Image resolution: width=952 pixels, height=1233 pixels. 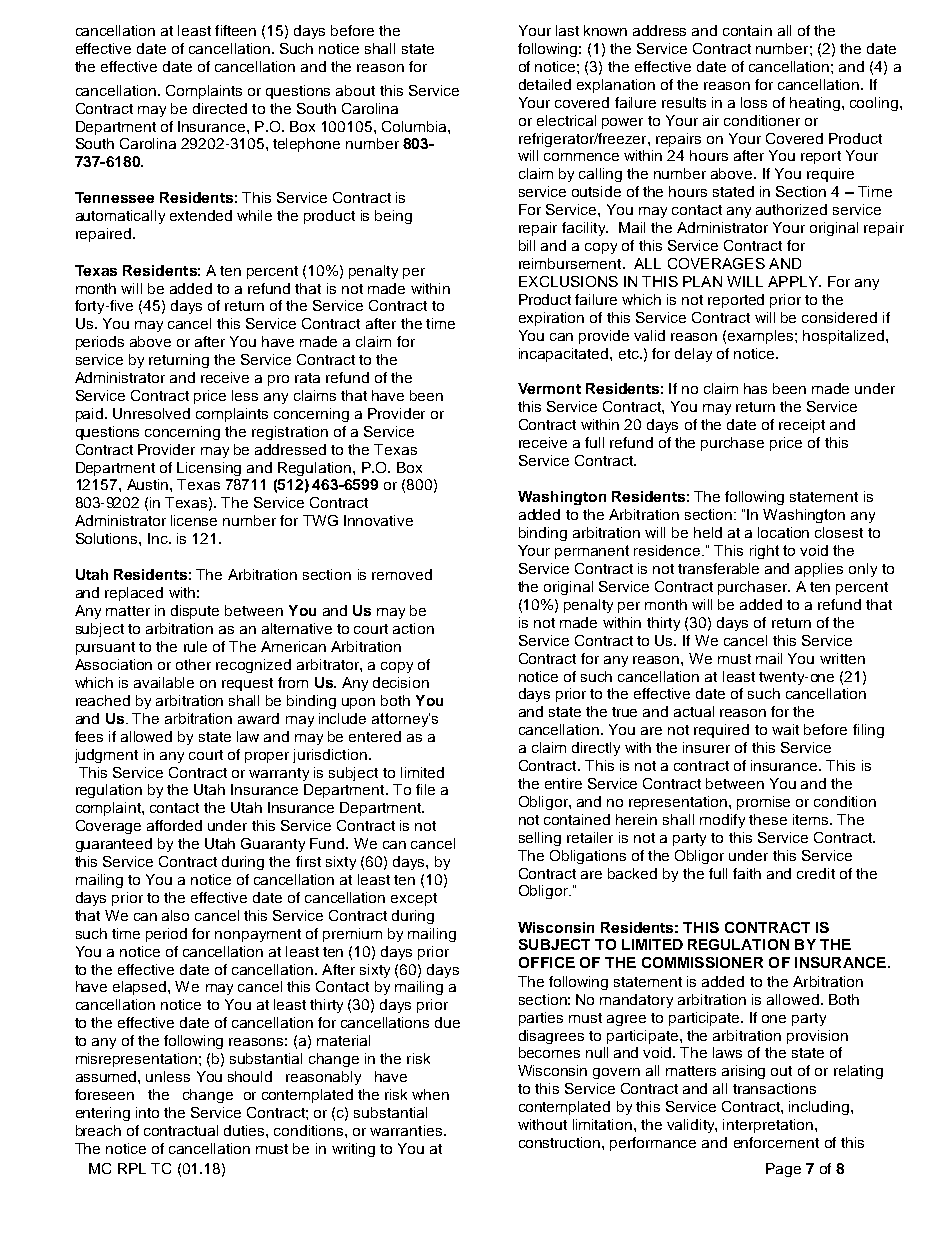 I want to click on fifteen, so click(x=235, y=30).
